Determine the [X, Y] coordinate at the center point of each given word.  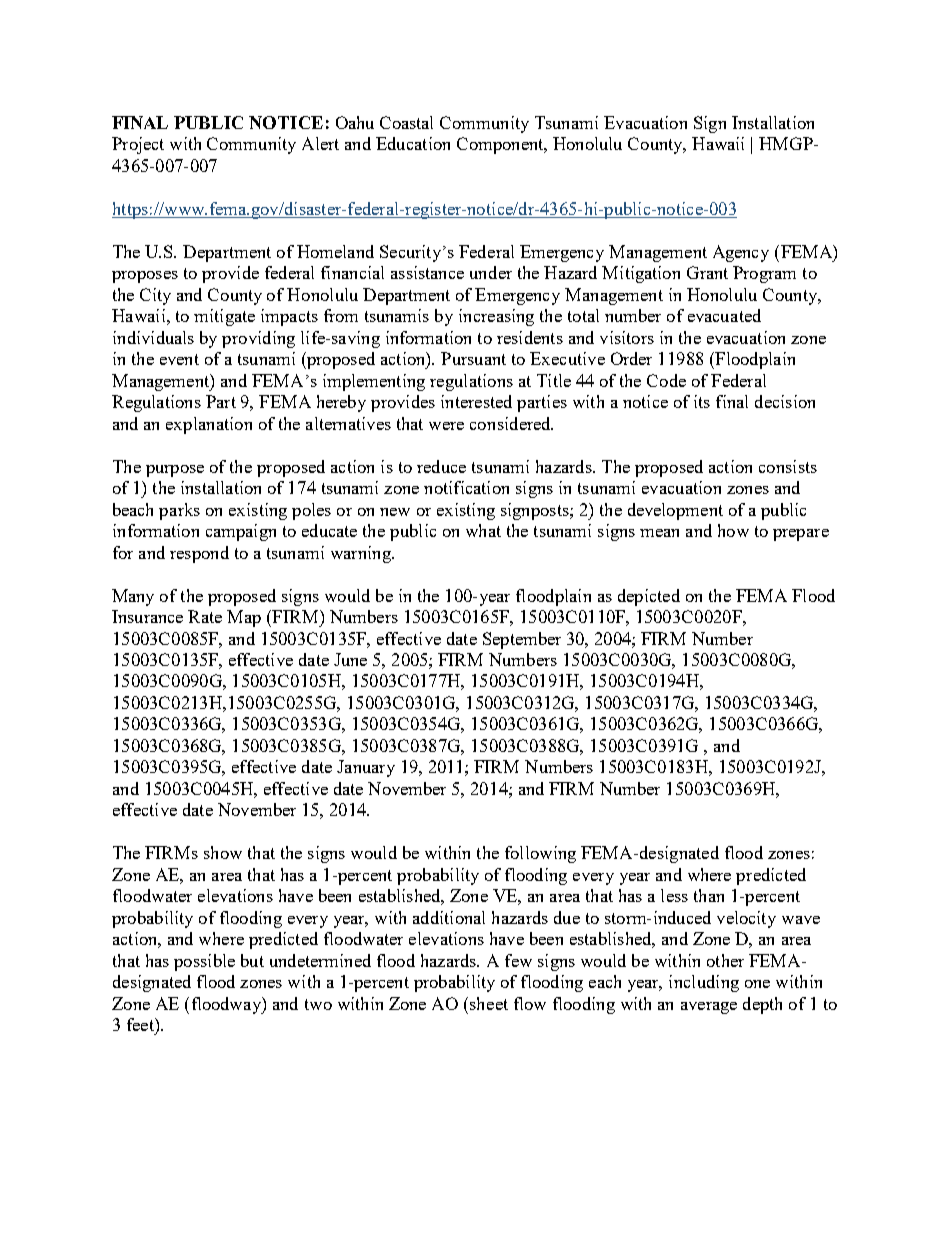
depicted [649, 597]
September [522, 640]
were [446, 426]
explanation [209, 425]
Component [501, 145]
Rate [205, 616]
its [702, 401]
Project [138, 145]
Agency [741, 253]
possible [204, 962]
